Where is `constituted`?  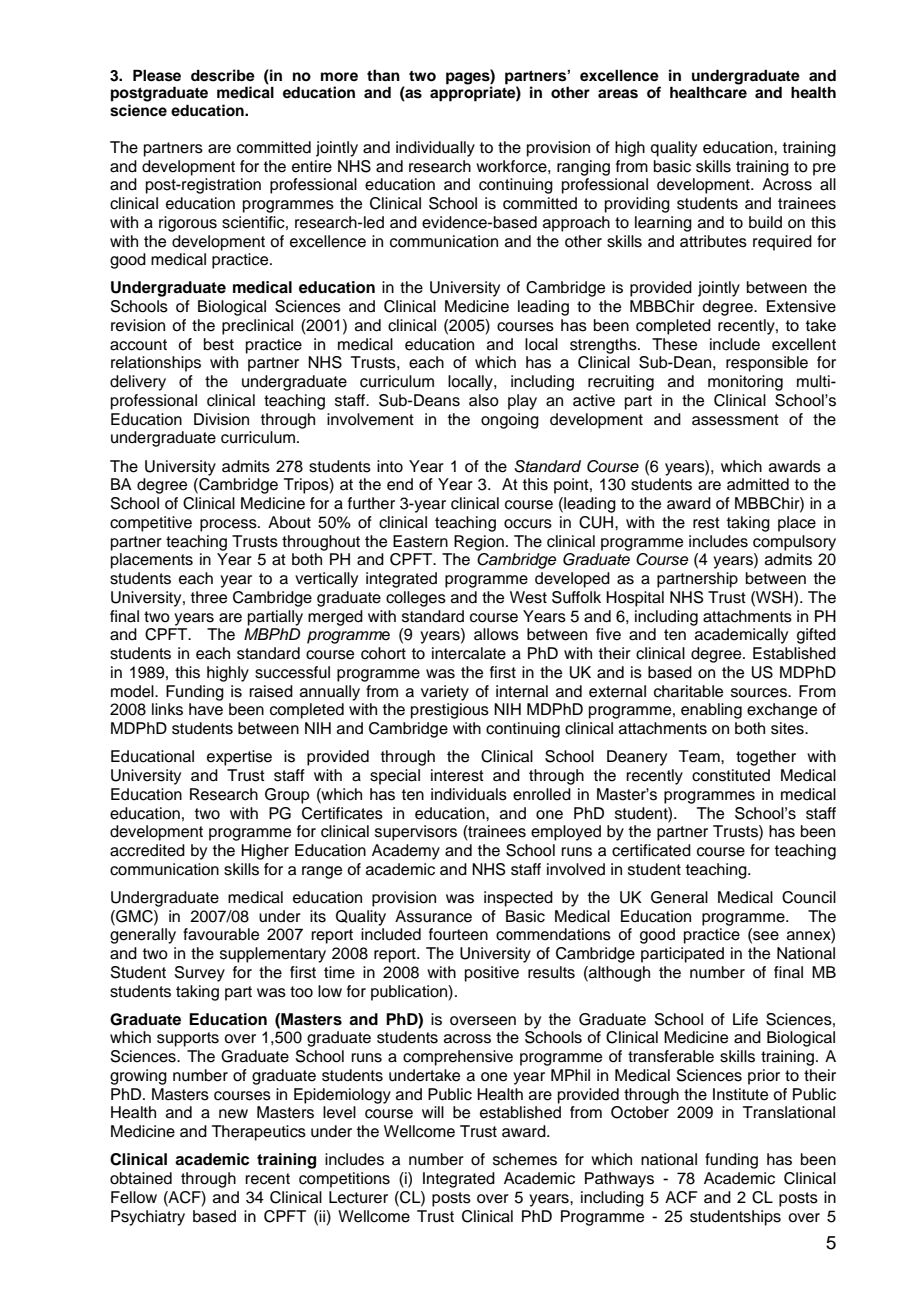 constituted is located at coordinates (731, 775).
